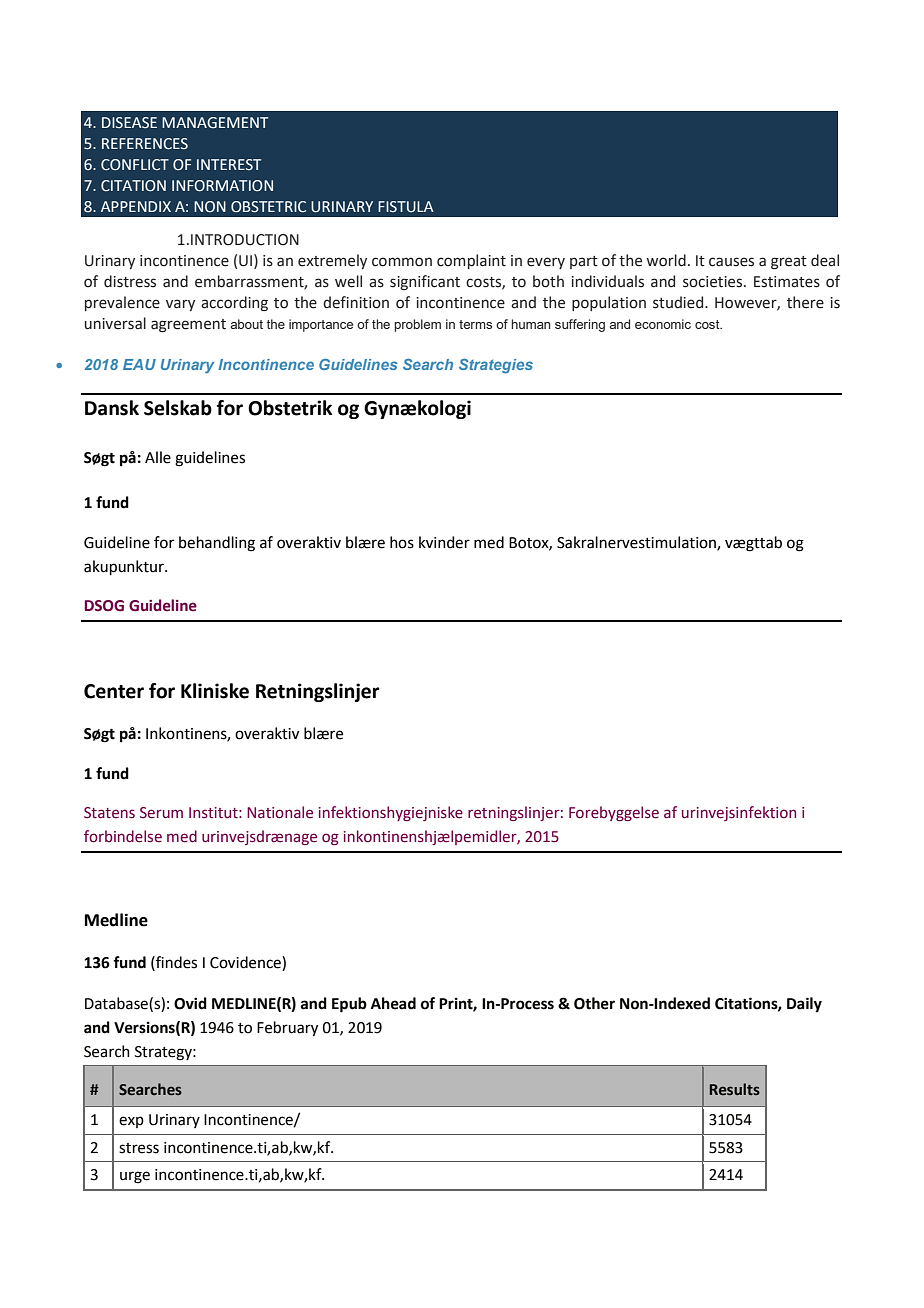  Describe the element at coordinates (161, 813) in the screenshot. I see `Serum` at that location.
